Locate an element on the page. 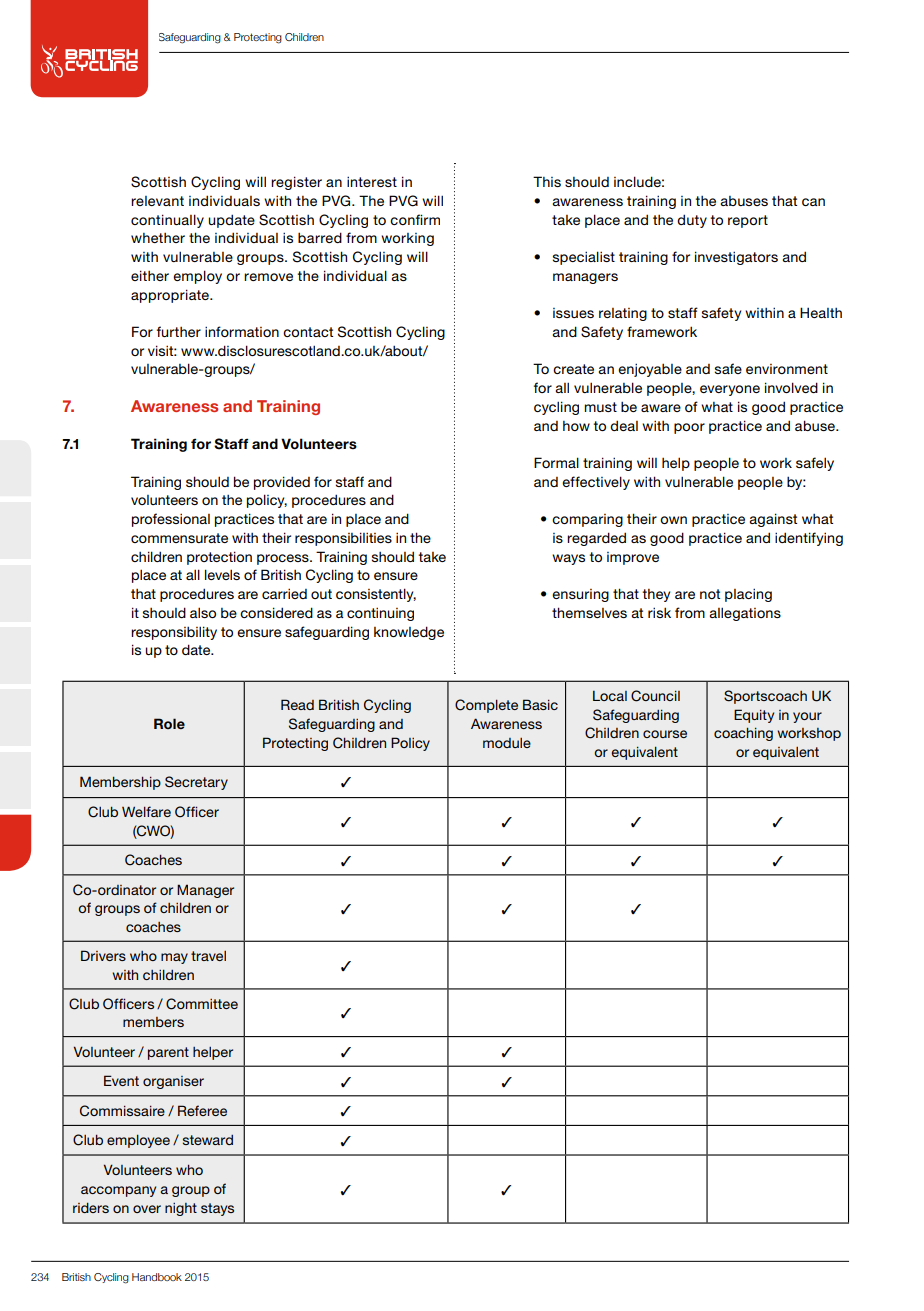 This document has height=1311, width=924. placing is located at coordinates (748, 595).
